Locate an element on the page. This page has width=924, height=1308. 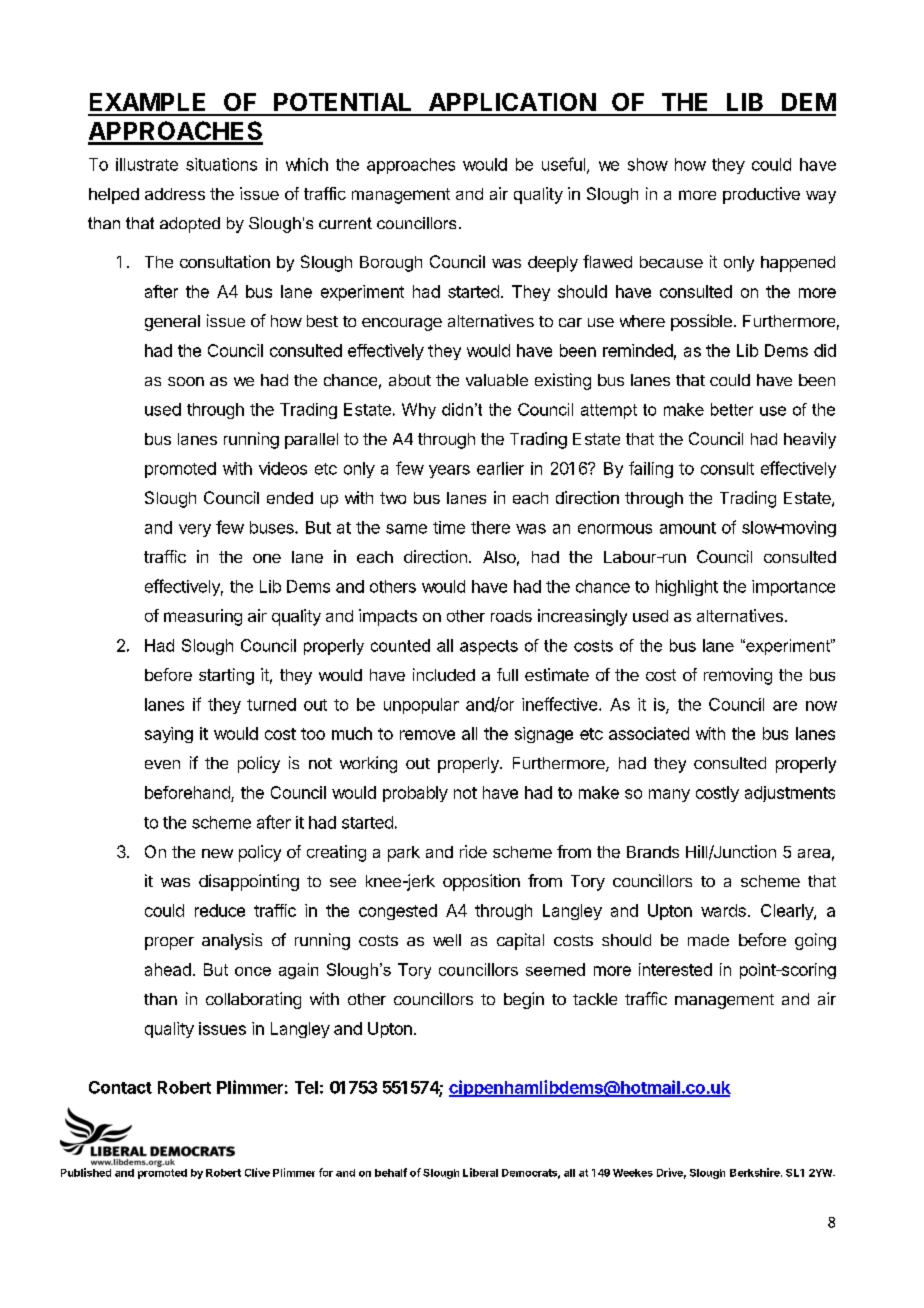
measuring is located at coordinates (203, 617).
